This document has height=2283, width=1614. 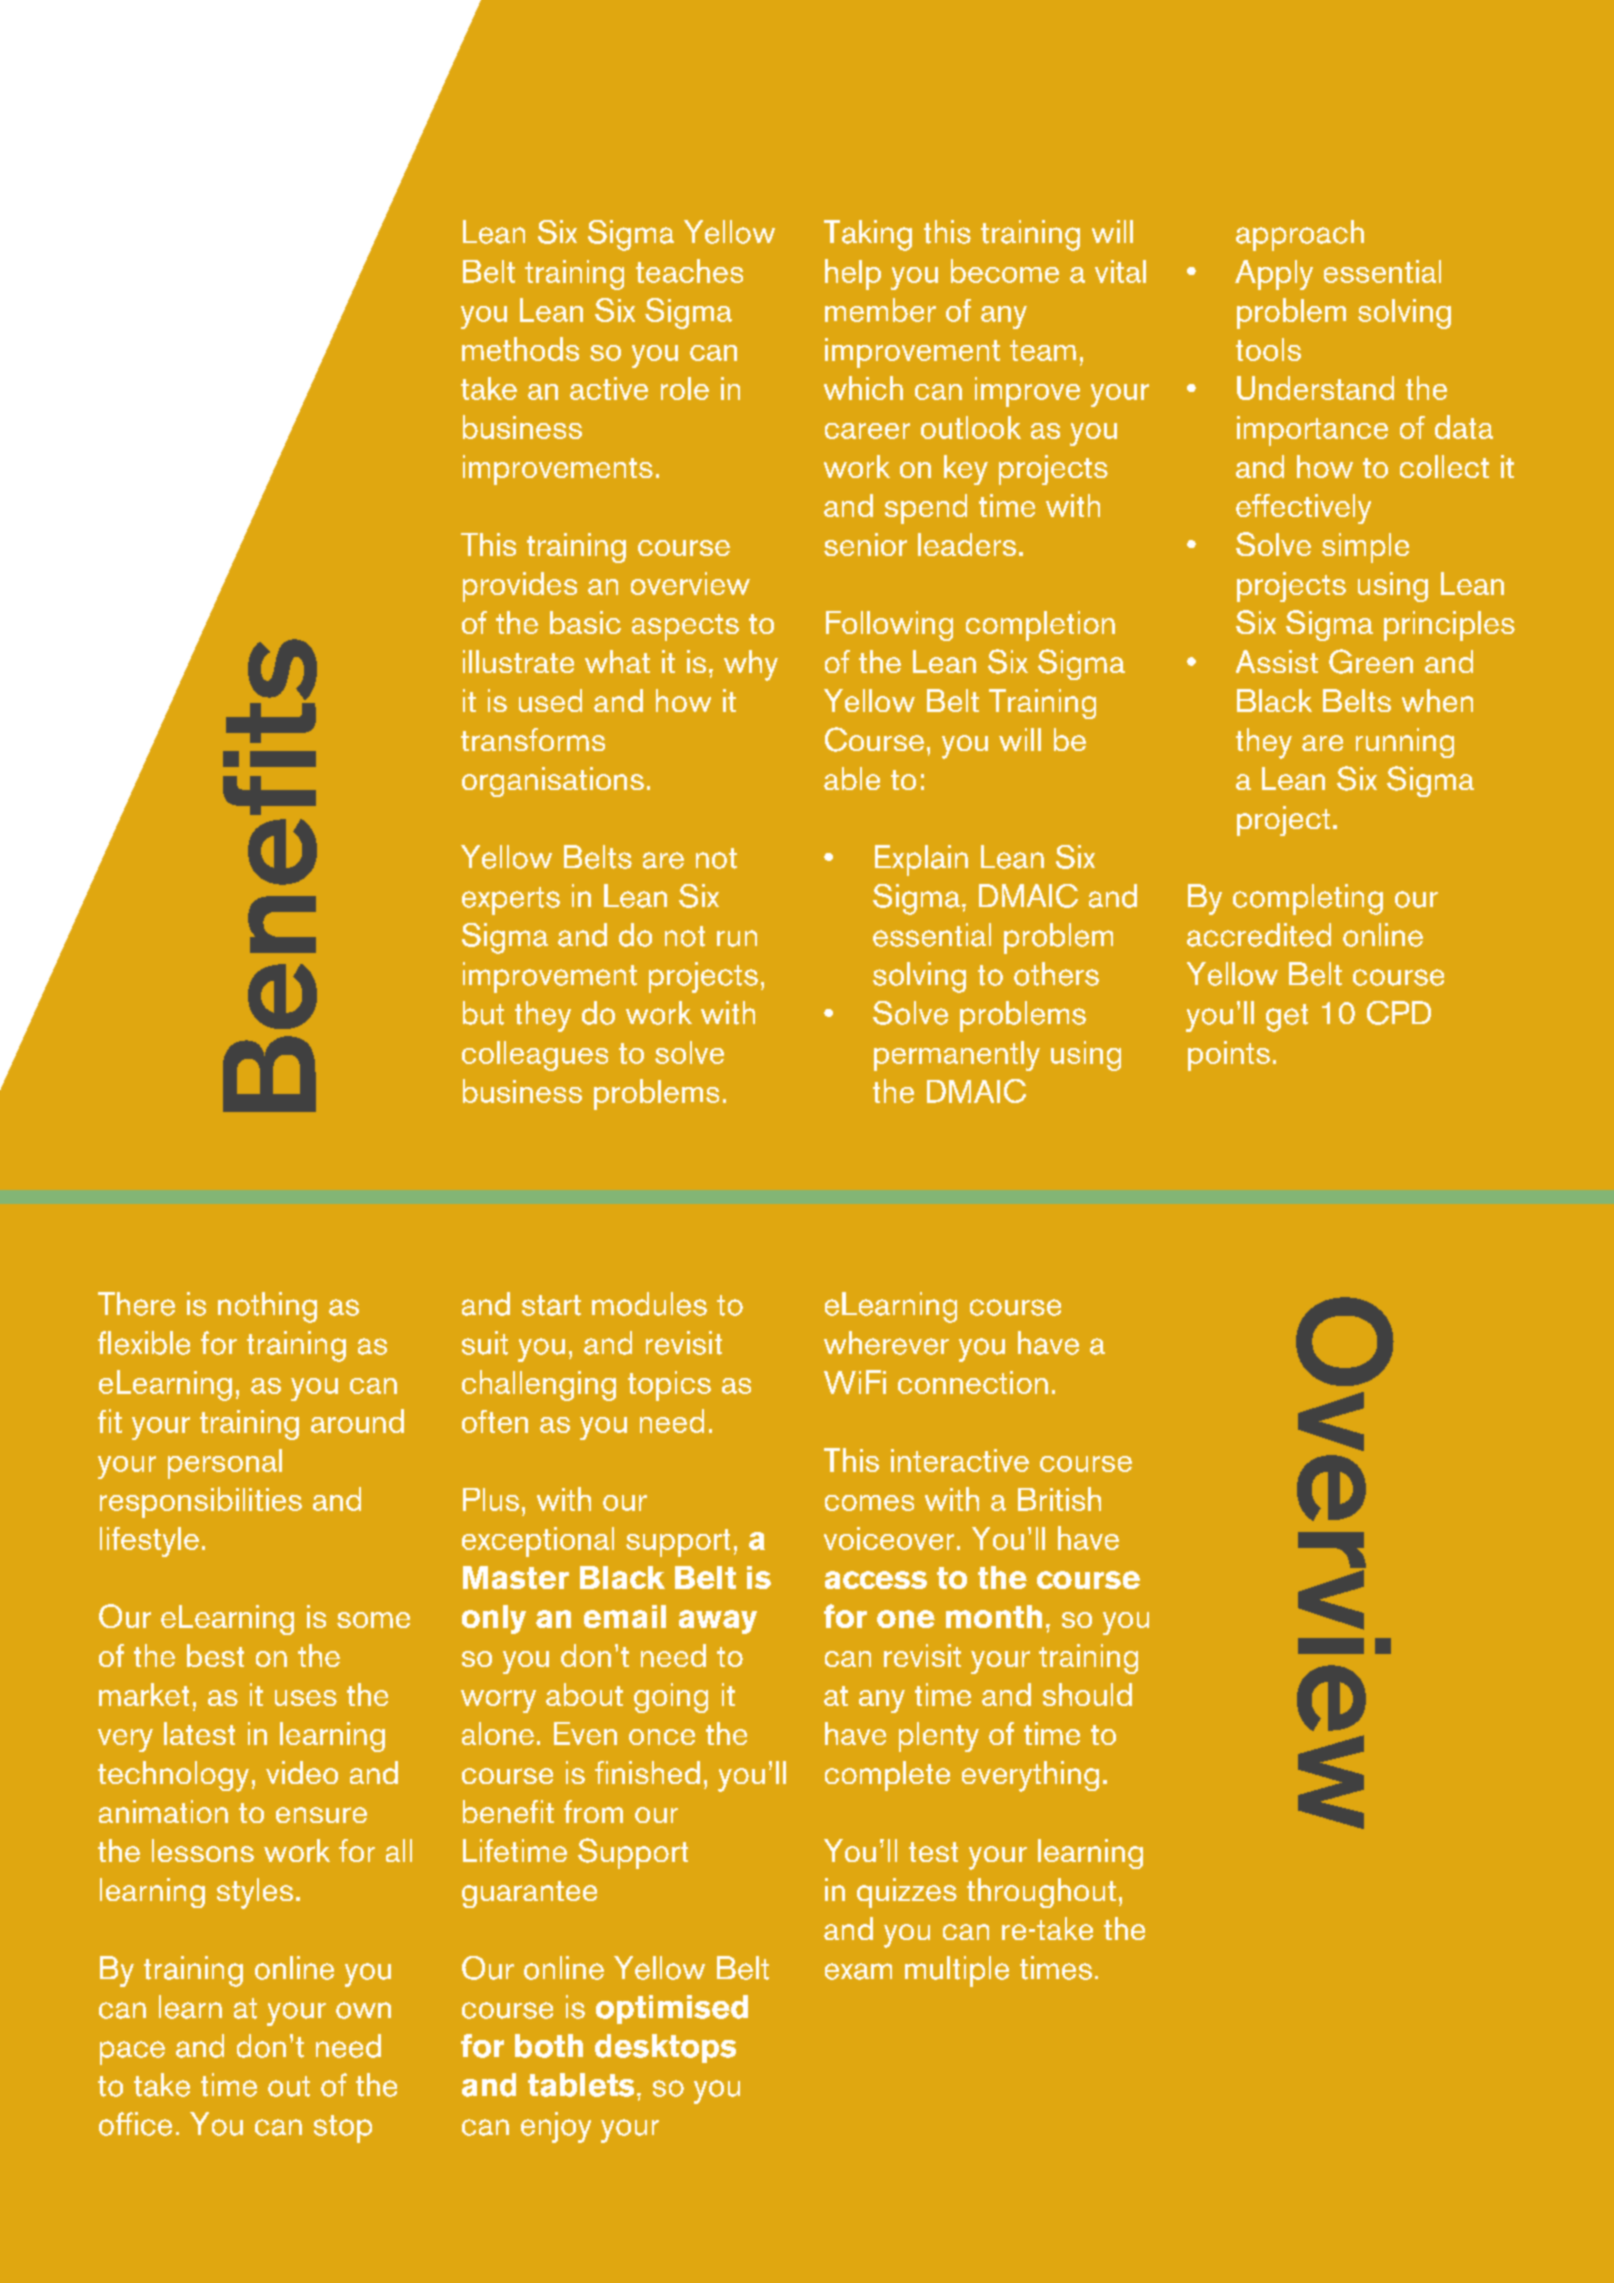 What do you see at coordinates (1041, 1893) in the document?
I see `throughout` at bounding box center [1041, 1893].
